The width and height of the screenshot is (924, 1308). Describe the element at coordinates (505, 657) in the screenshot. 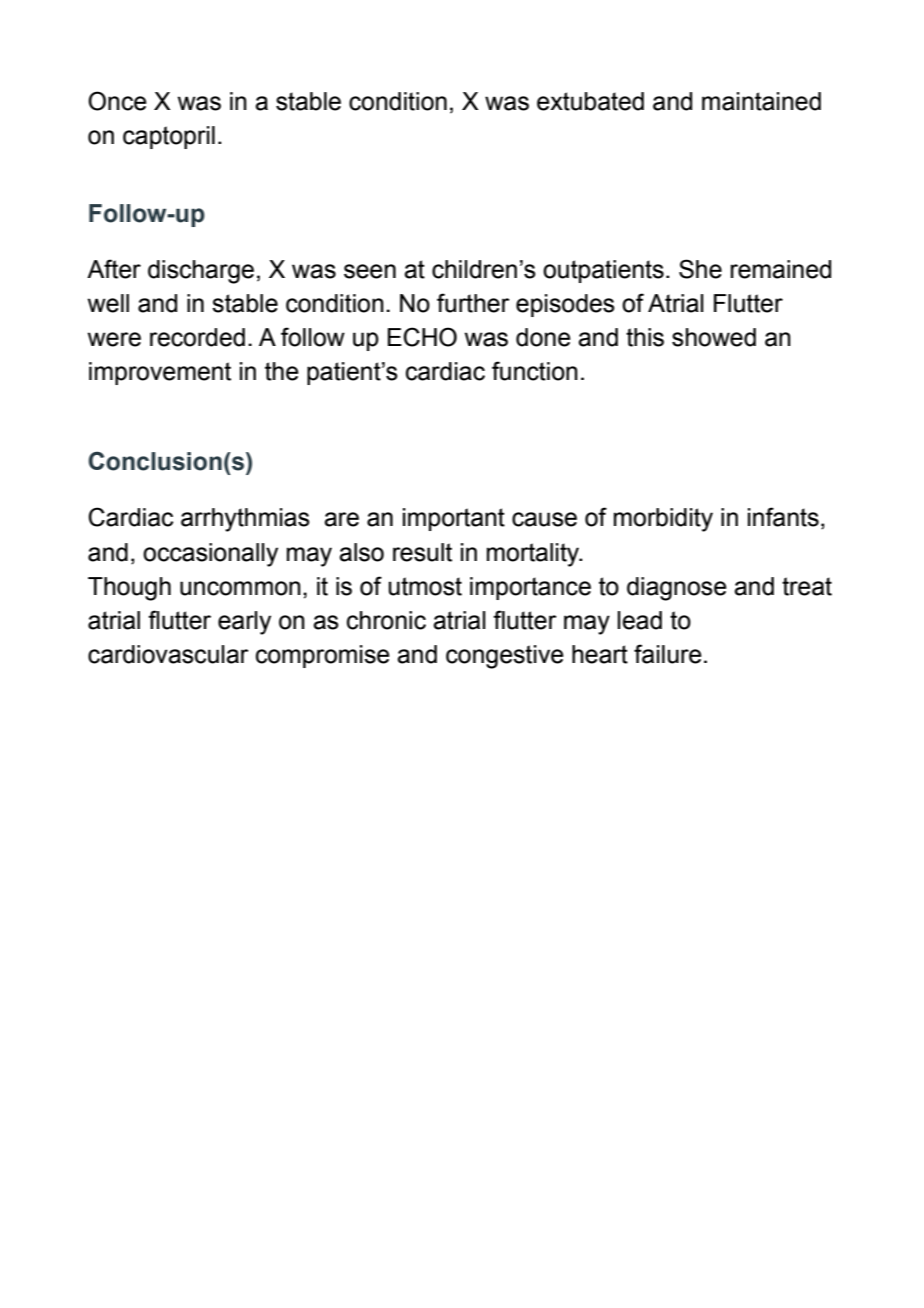

I see `congestive` at that location.
